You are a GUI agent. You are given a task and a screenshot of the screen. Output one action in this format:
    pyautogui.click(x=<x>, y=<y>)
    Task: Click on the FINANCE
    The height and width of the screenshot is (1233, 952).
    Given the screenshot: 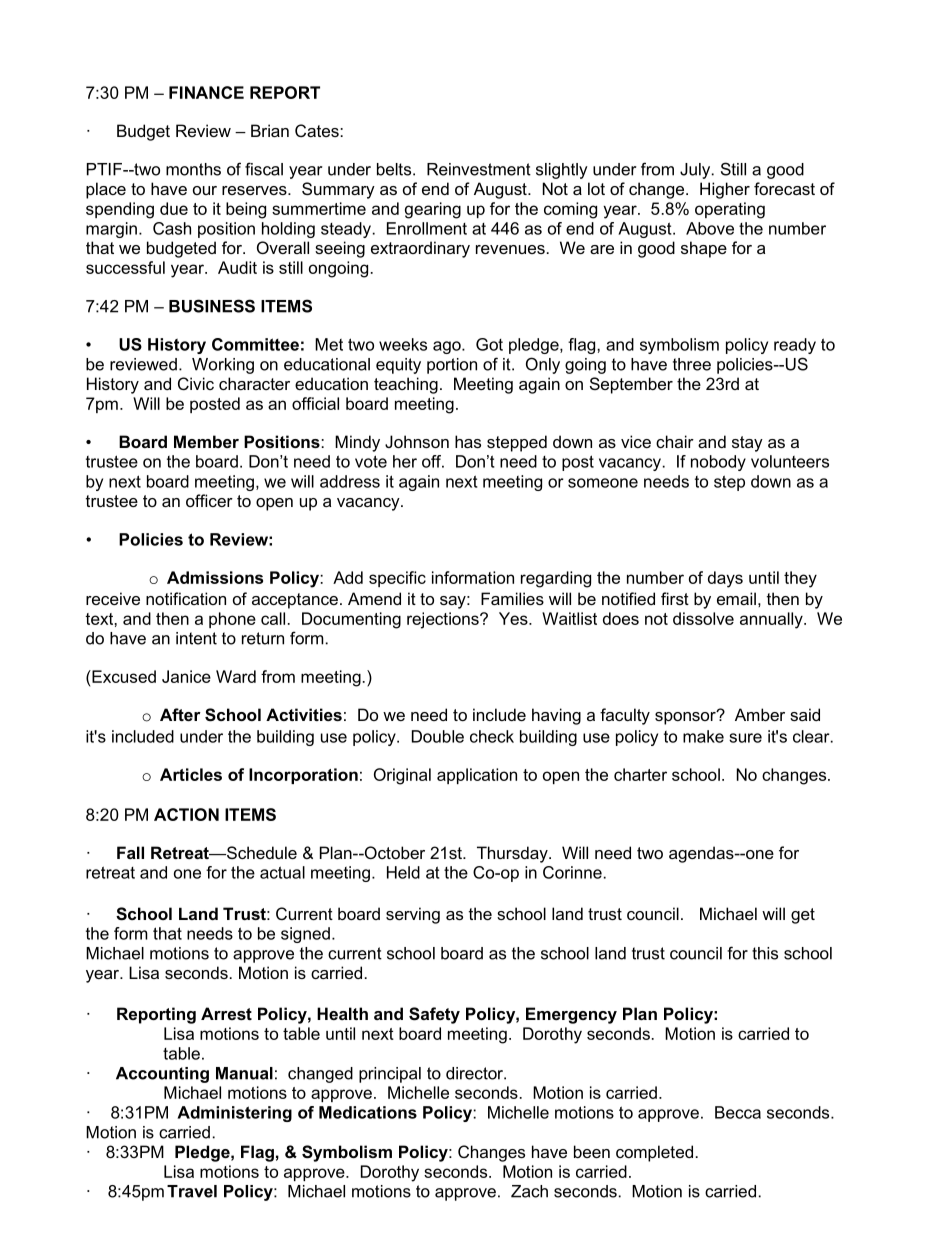 What is the action you would take?
    pyautogui.click(x=206, y=92)
